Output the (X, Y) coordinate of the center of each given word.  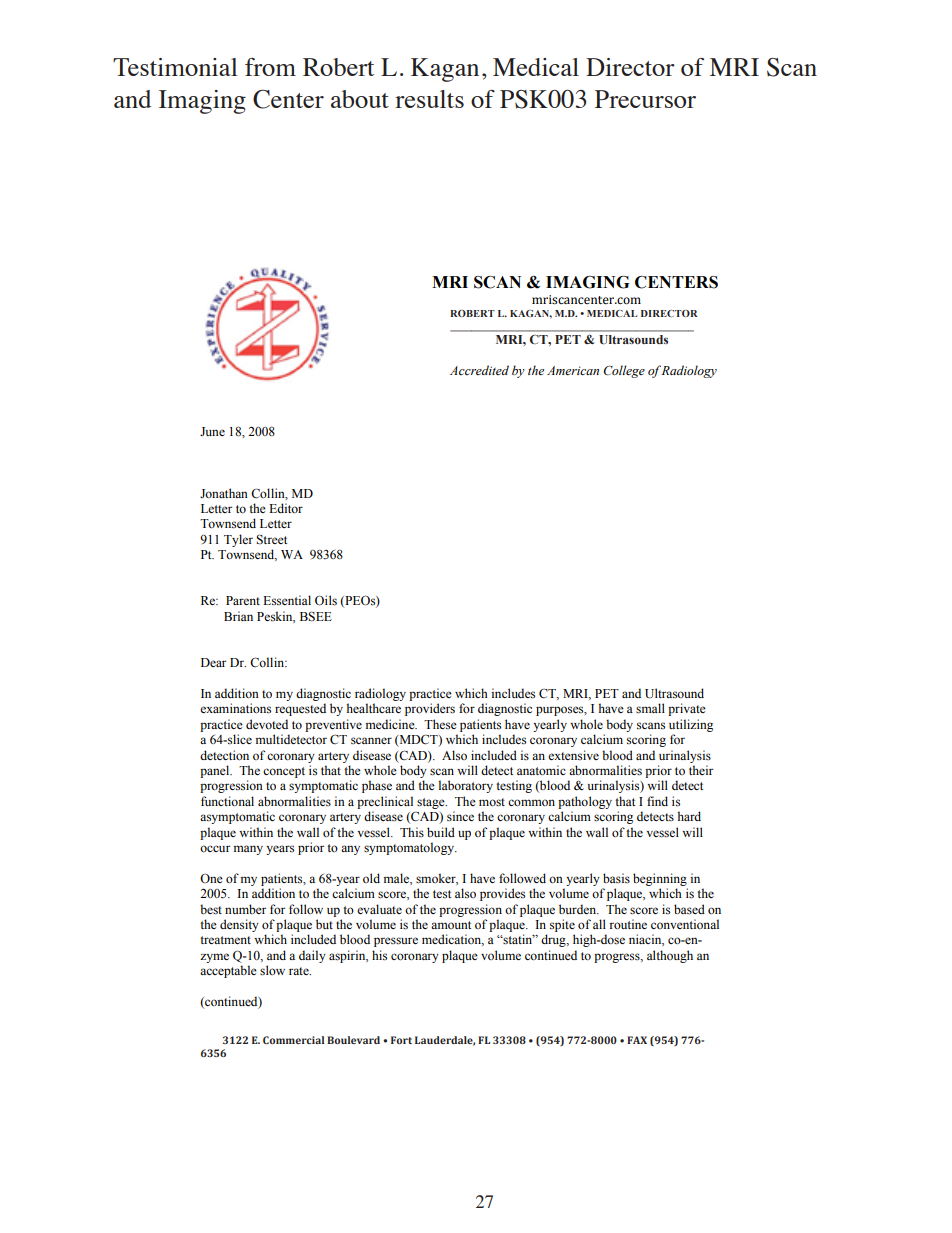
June (212, 431)
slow (272, 970)
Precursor (645, 99)
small (650, 708)
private (687, 709)
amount (451, 925)
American (573, 370)
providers (430, 709)
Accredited (479, 370)
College (624, 371)
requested (300, 709)
